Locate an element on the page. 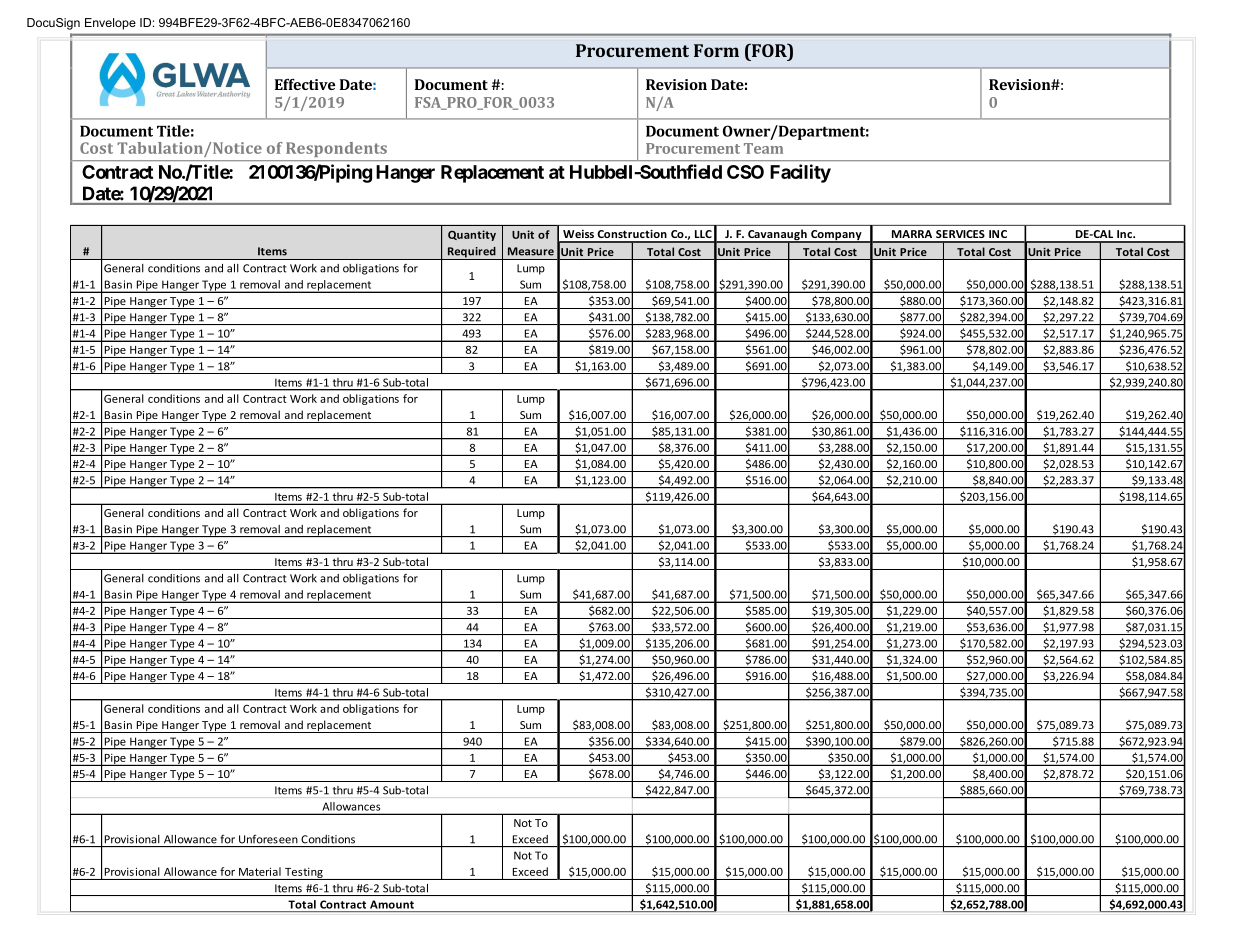  Effective is located at coordinates (305, 84).
